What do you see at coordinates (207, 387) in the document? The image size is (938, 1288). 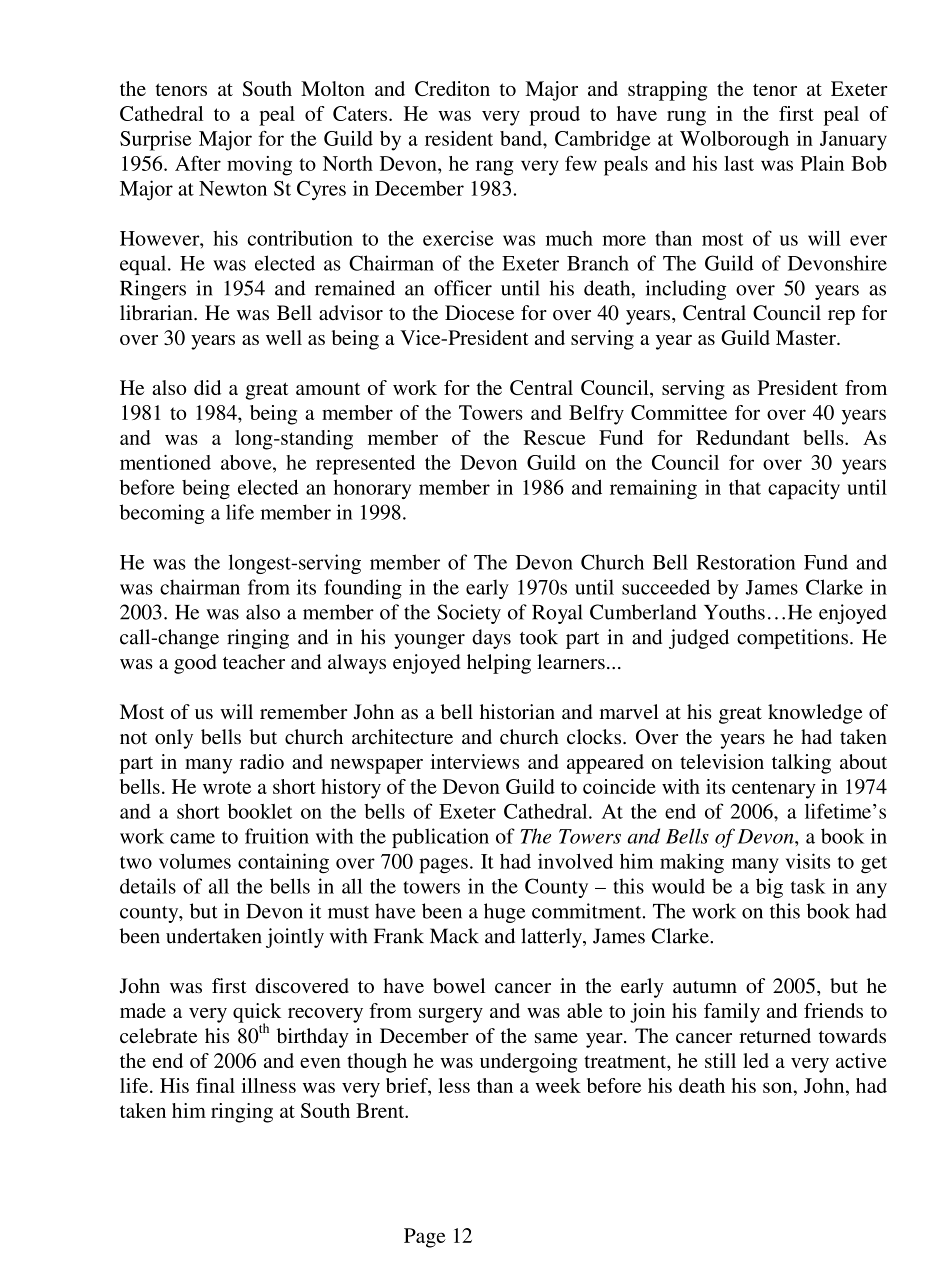 I see `did` at bounding box center [207, 387].
